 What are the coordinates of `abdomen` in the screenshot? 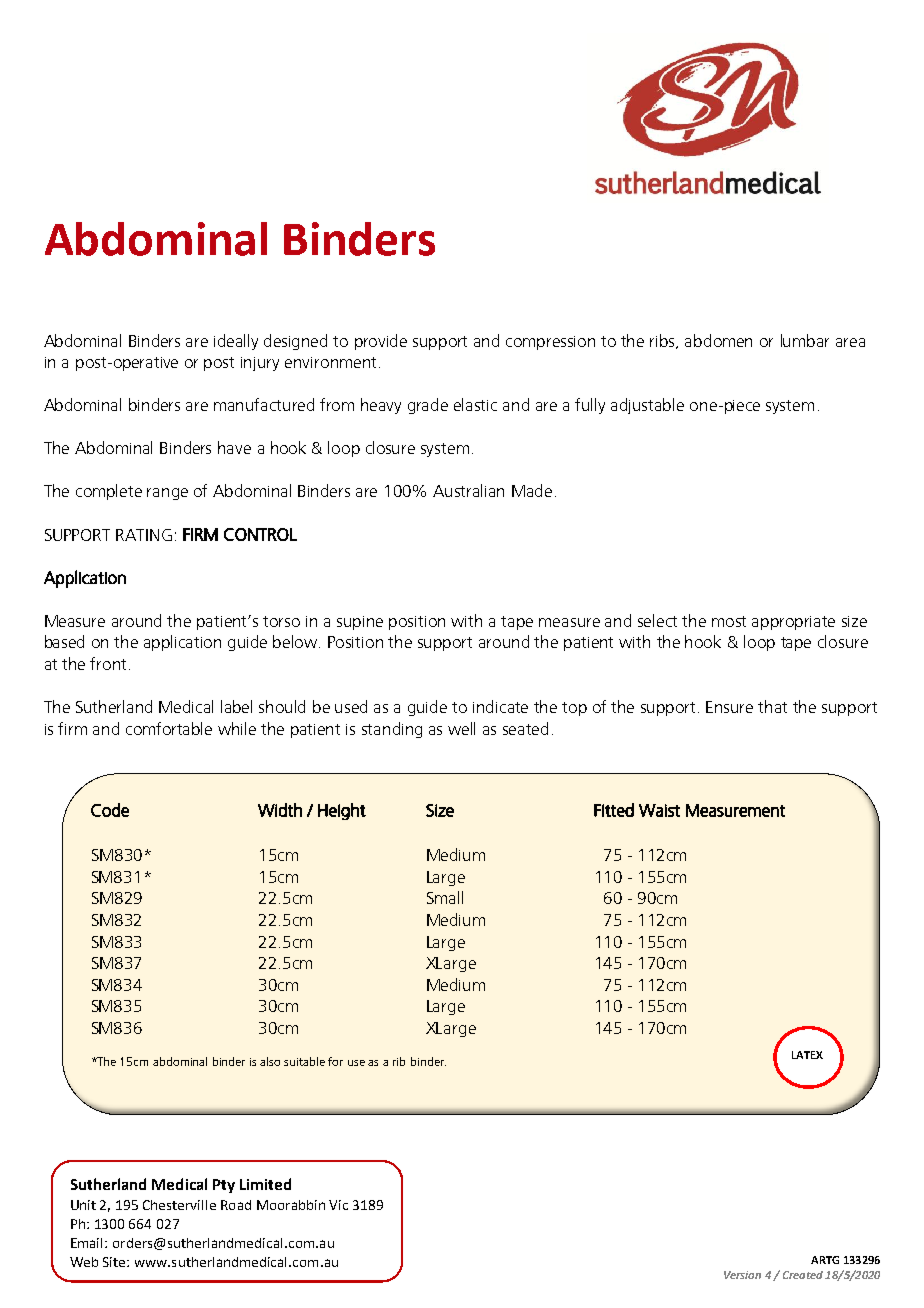 It's located at (718, 340).
